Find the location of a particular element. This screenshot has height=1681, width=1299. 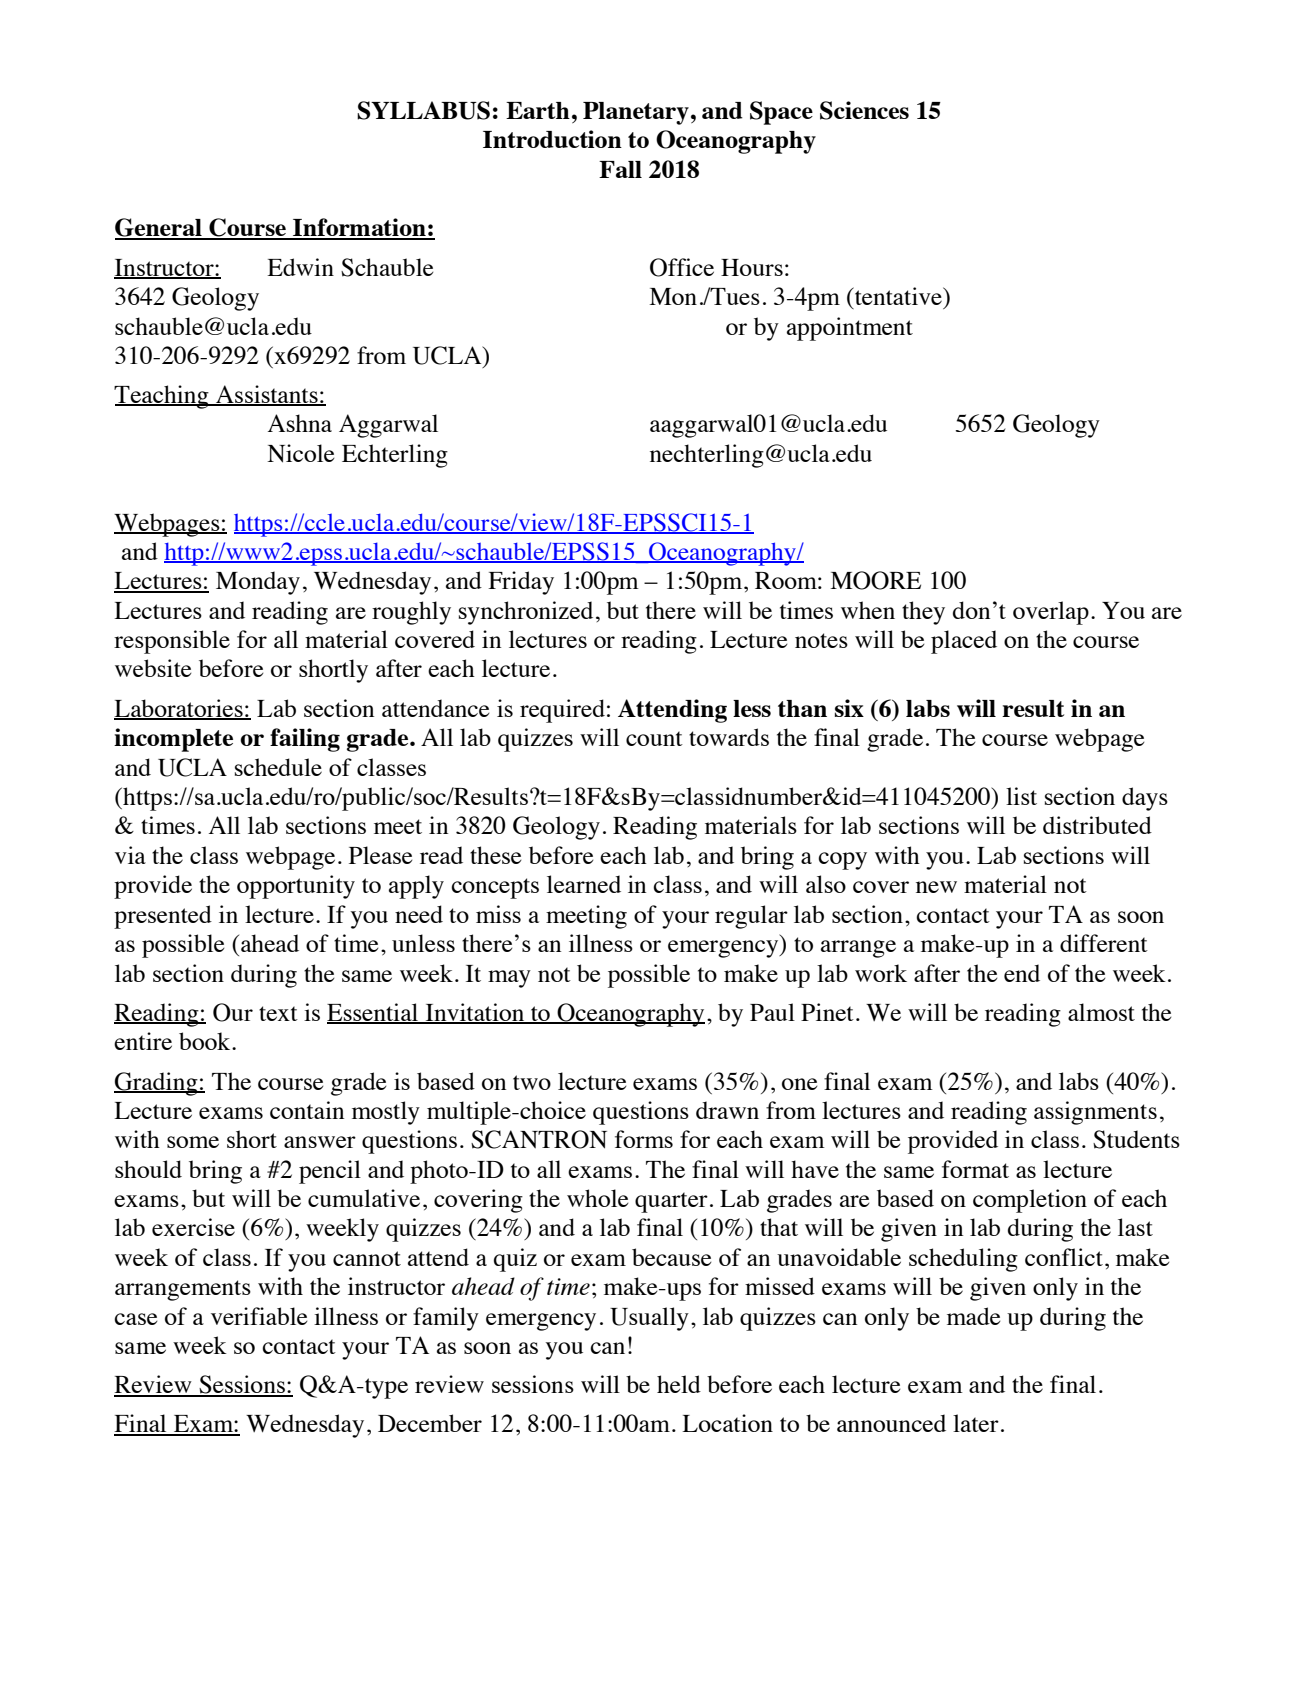

Monday is located at coordinates (258, 583).
